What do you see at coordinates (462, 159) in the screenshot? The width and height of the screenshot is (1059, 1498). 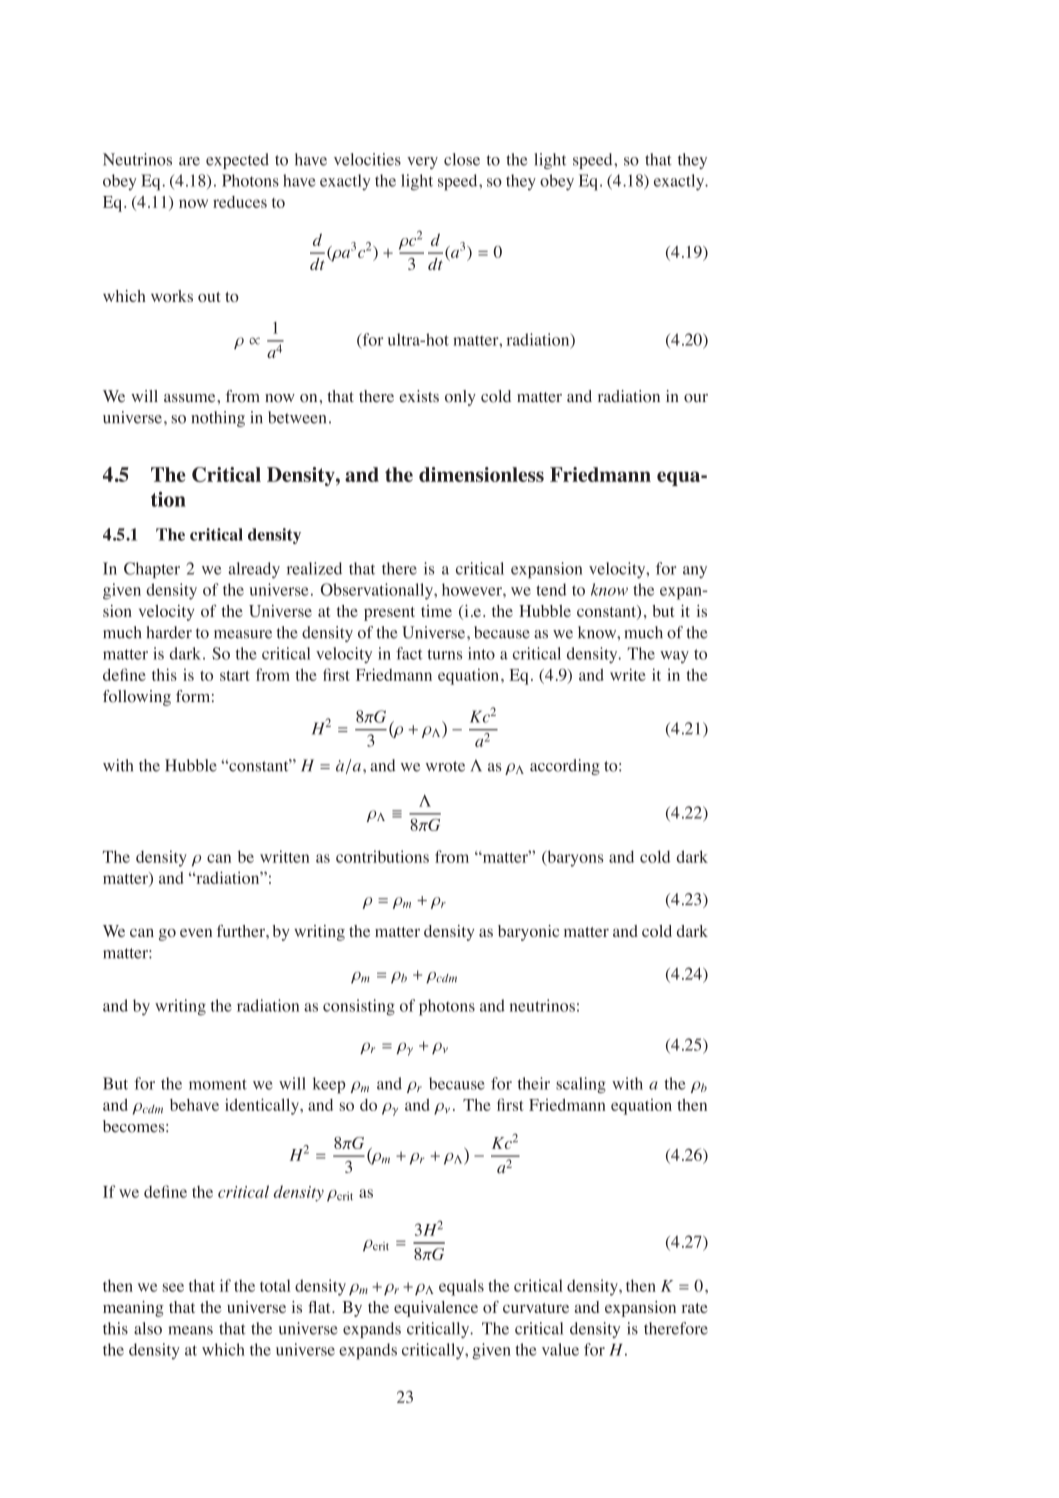 I see `close` at bounding box center [462, 159].
